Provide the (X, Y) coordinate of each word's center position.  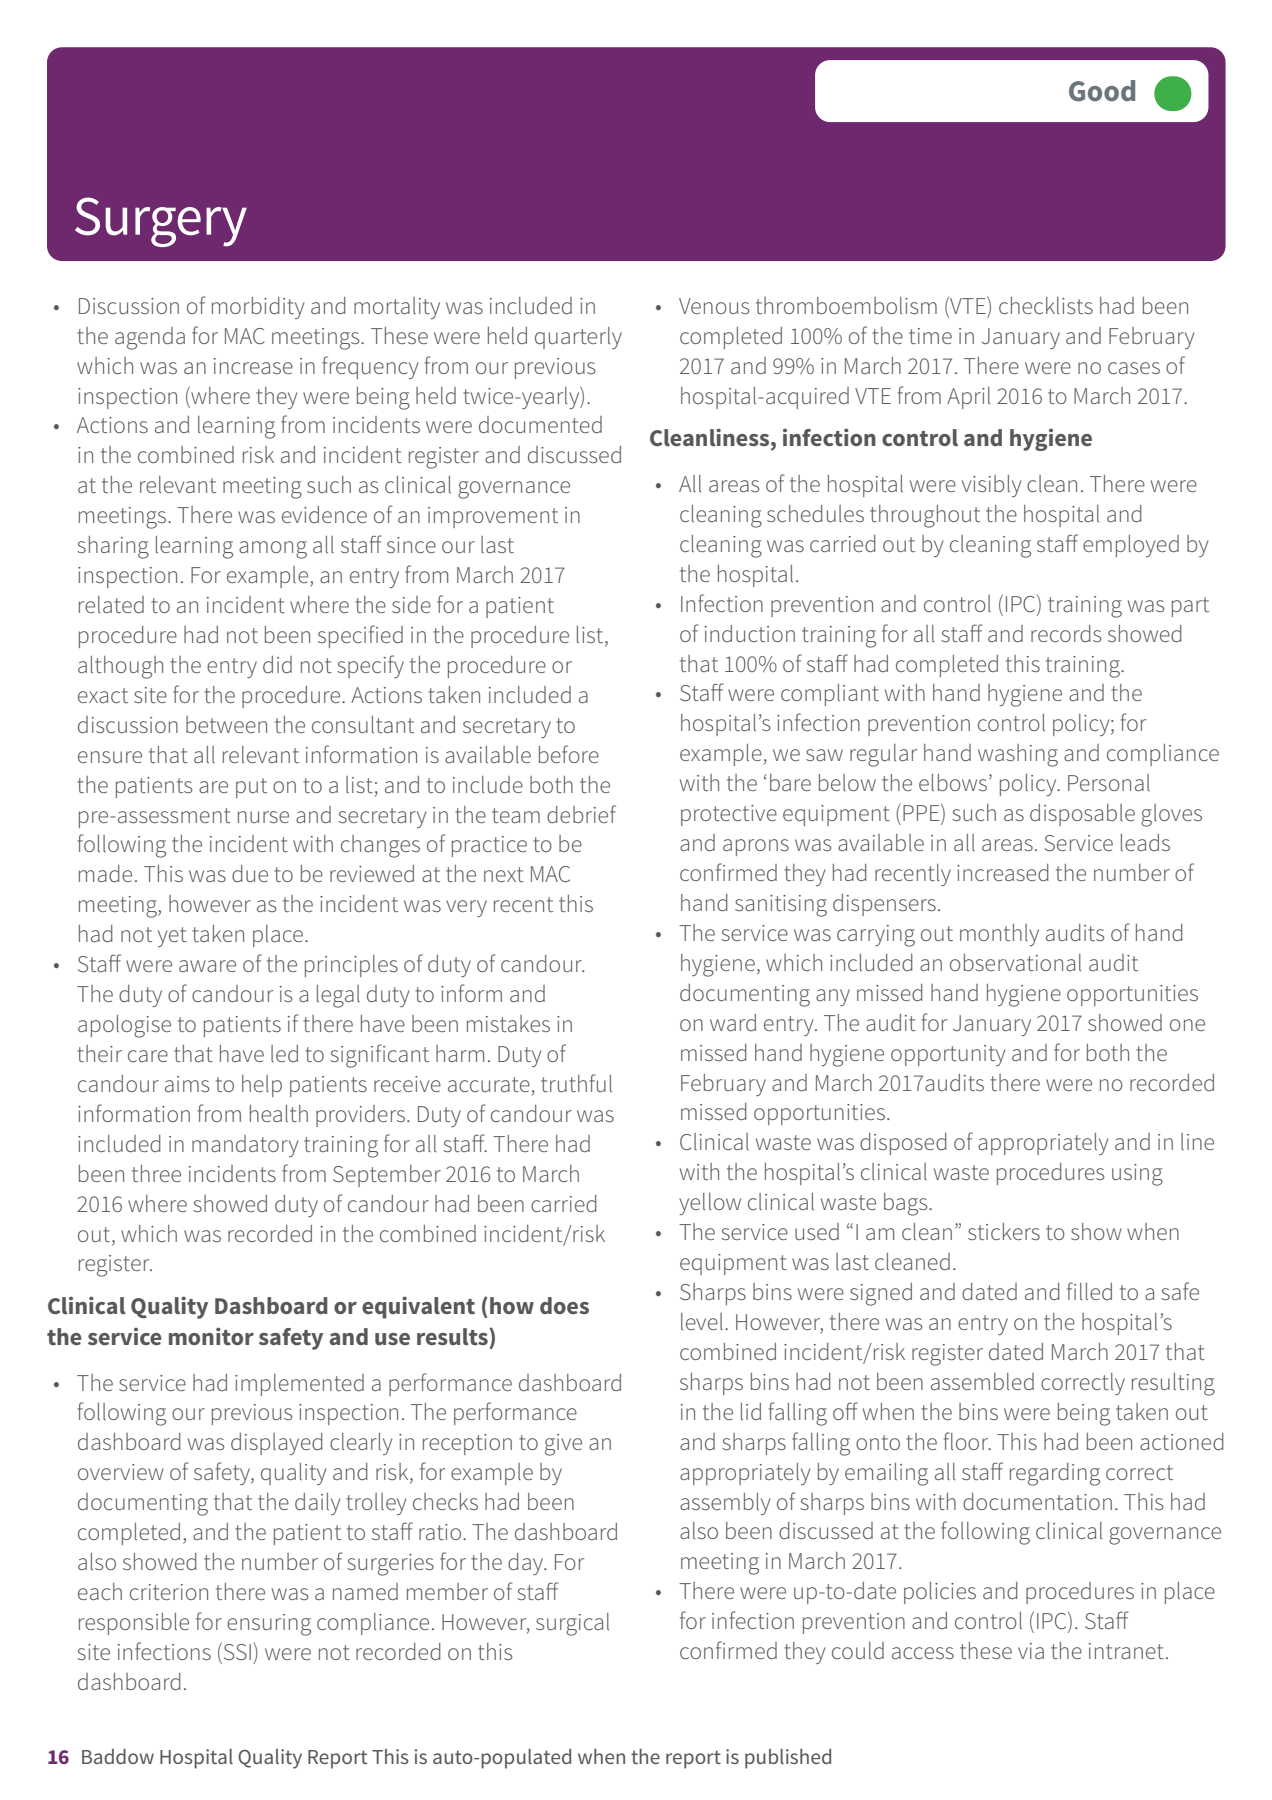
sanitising (781, 906)
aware (207, 966)
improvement (493, 517)
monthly (999, 935)
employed (1131, 546)
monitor (211, 1336)
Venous (714, 306)
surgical (572, 1624)
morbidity (258, 308)
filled (1089, 1291)
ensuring (269, 1625)
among (273, 550)
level (702, 1321)
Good (1102, 91)
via (1031, 1651)
